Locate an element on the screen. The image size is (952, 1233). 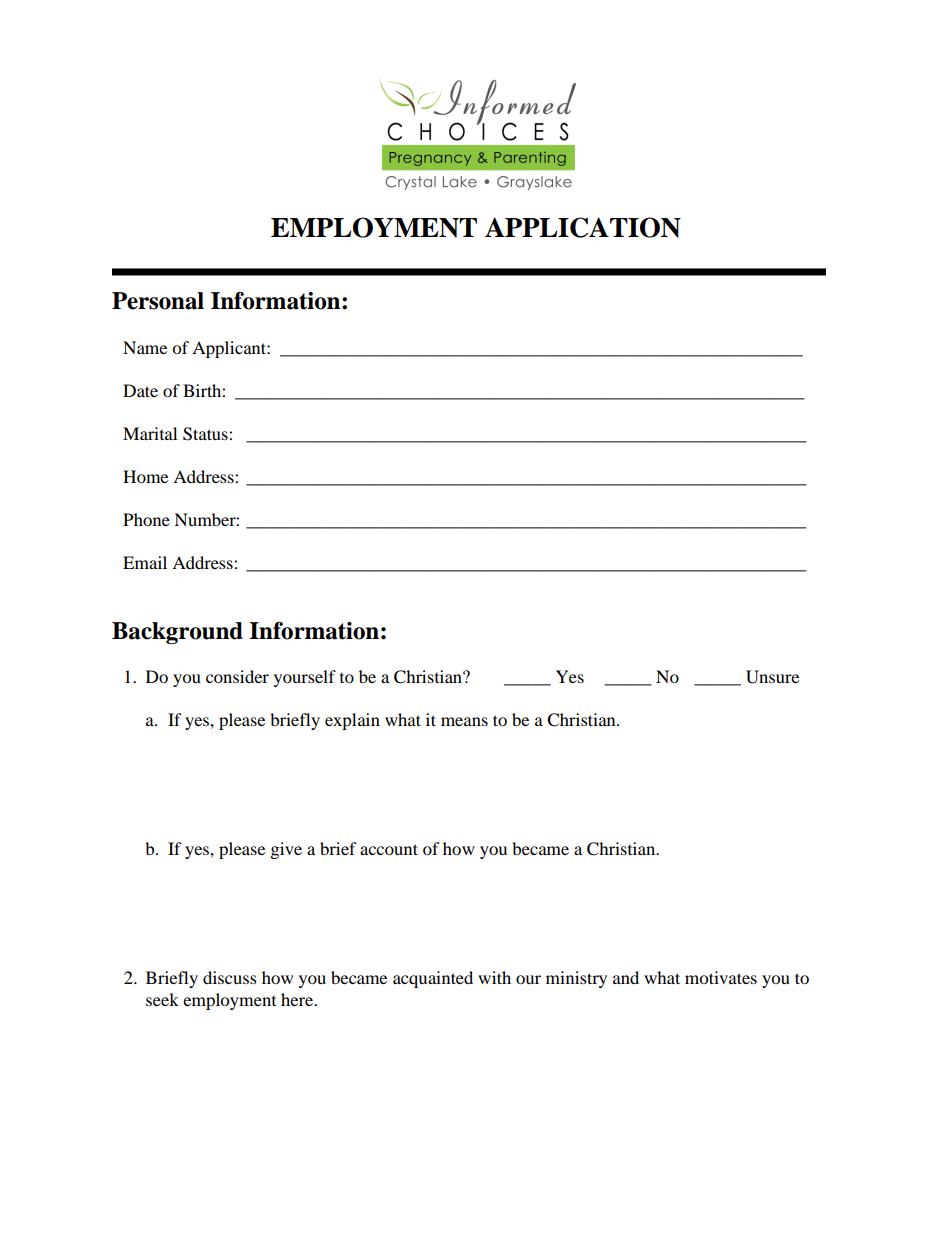
motivates is located at coordinates (721, 977).
